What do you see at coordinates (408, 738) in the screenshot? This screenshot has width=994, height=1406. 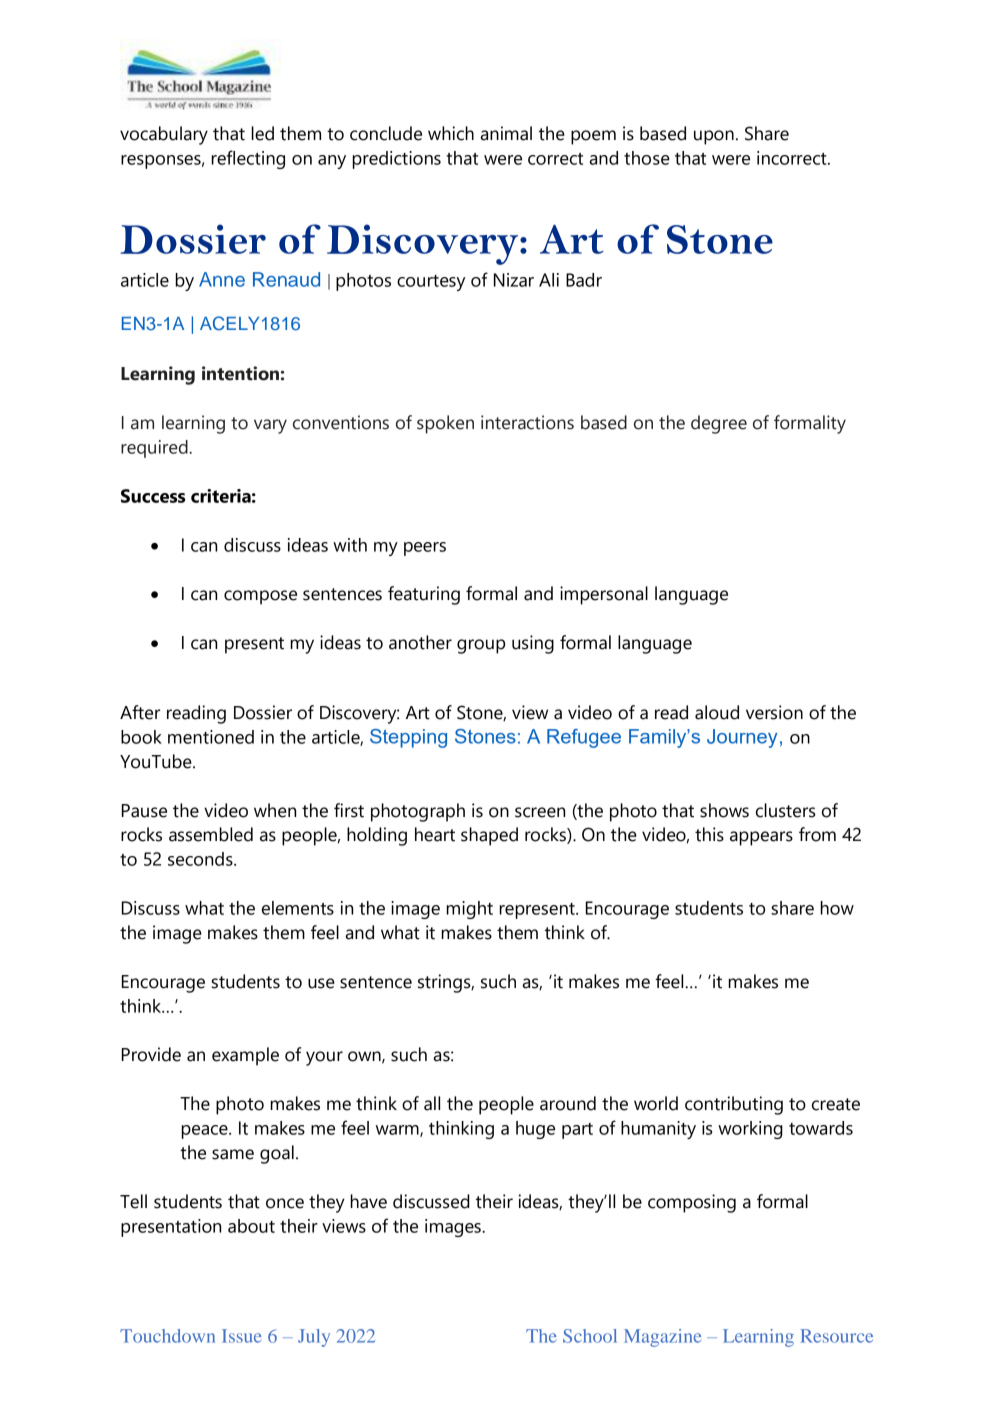 I see `Stepping` at bounding box center [408, 738].
